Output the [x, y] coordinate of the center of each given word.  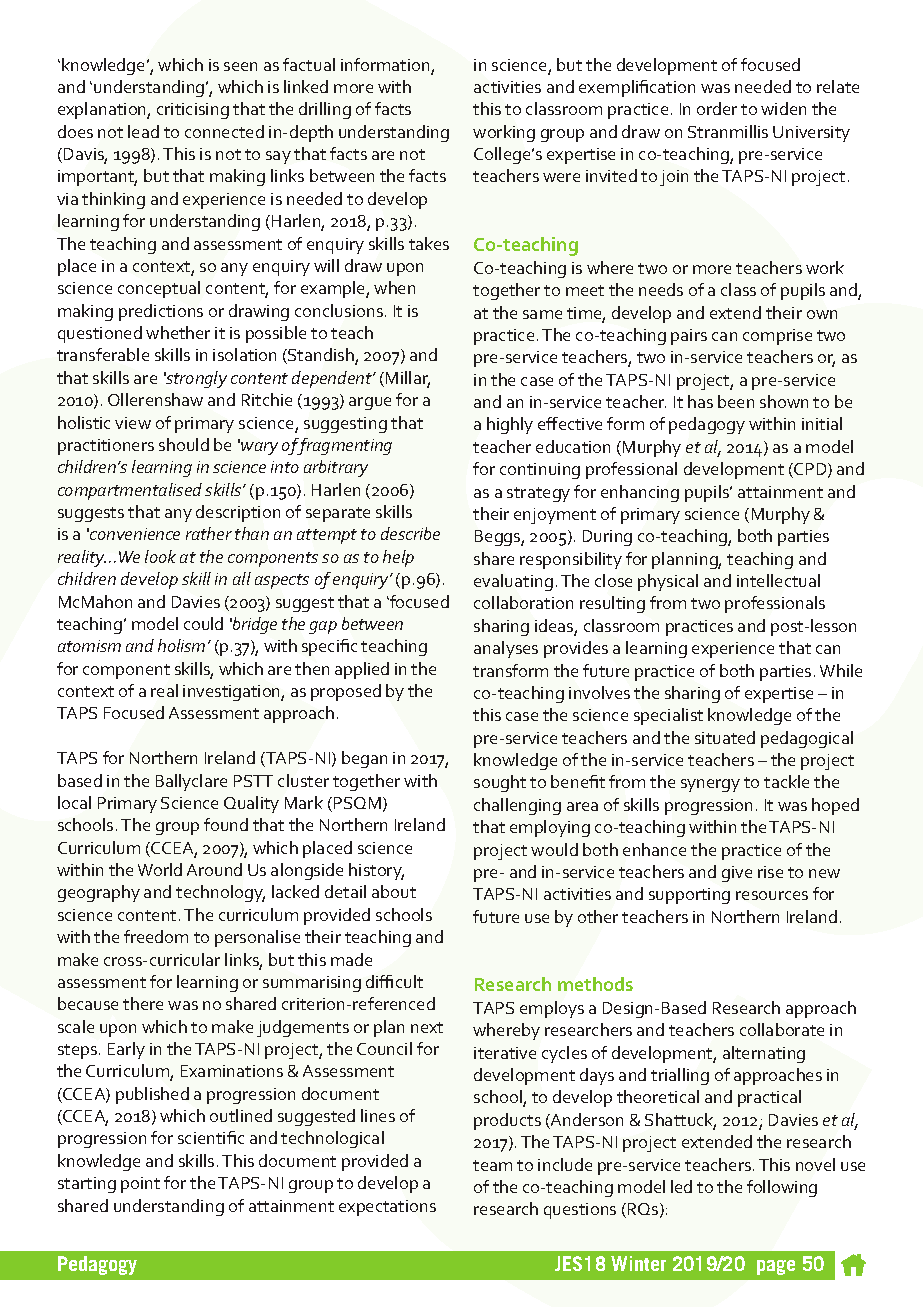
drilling [325, 110]
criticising [193, 111]
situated [725, 737]
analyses [506, 649]
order [717, 108]
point [140, 1185]
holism [181, 645]
